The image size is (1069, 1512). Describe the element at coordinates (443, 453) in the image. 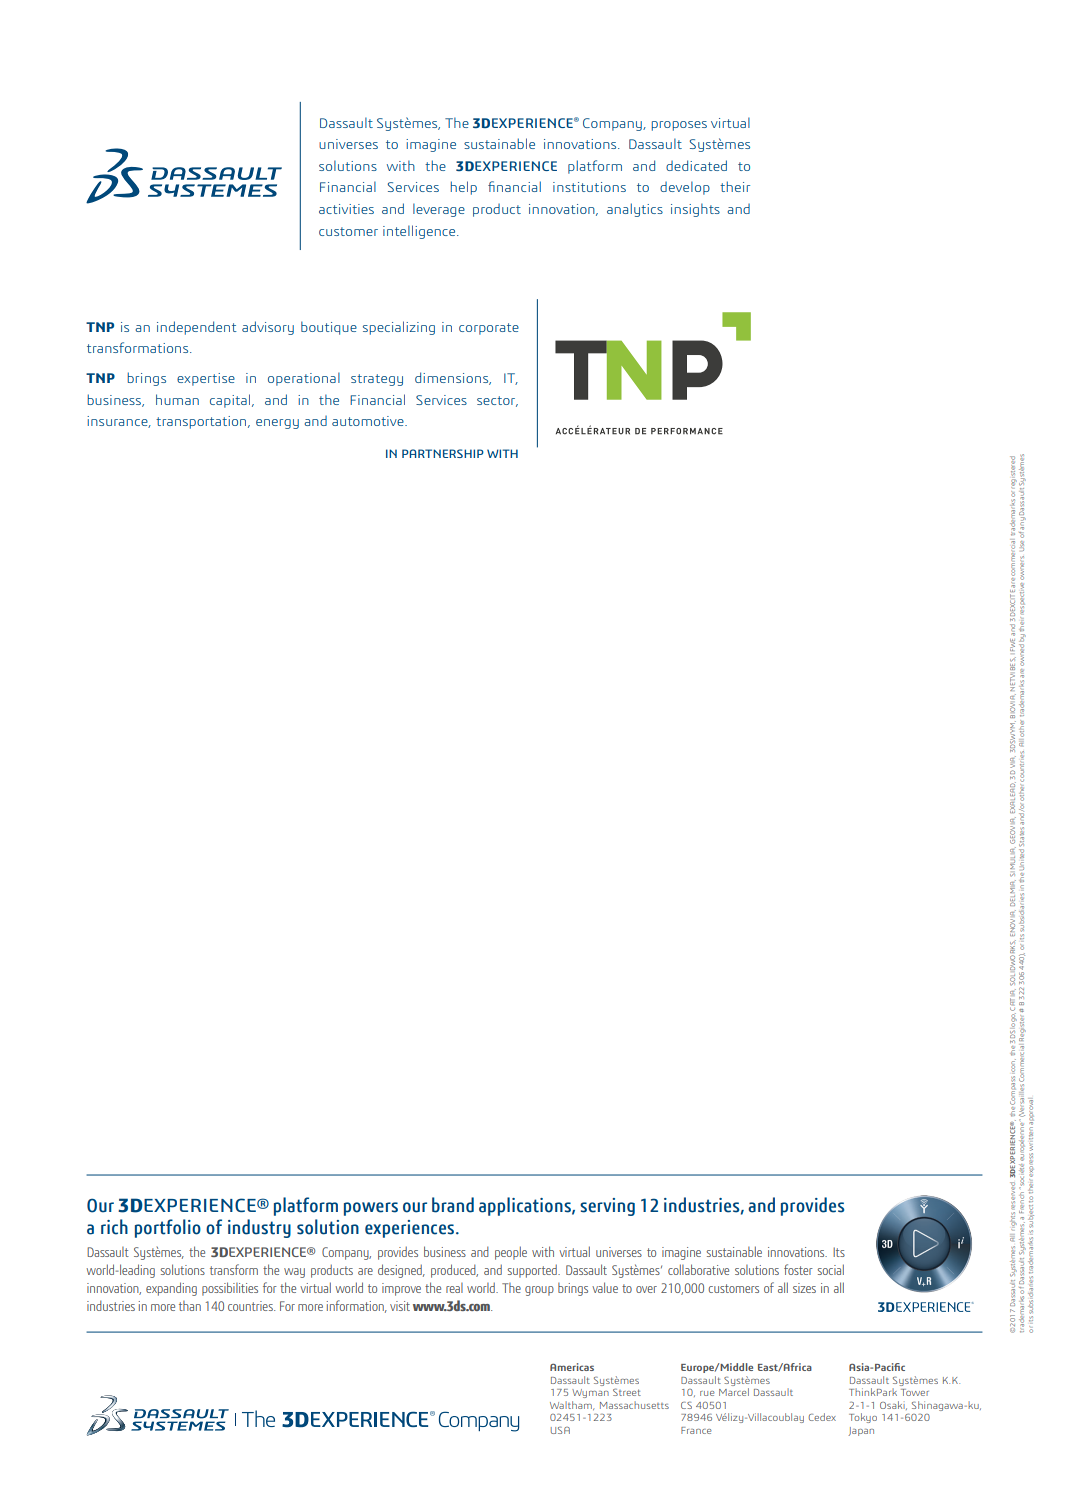

I see `PARTNERSHIP` at that location.
